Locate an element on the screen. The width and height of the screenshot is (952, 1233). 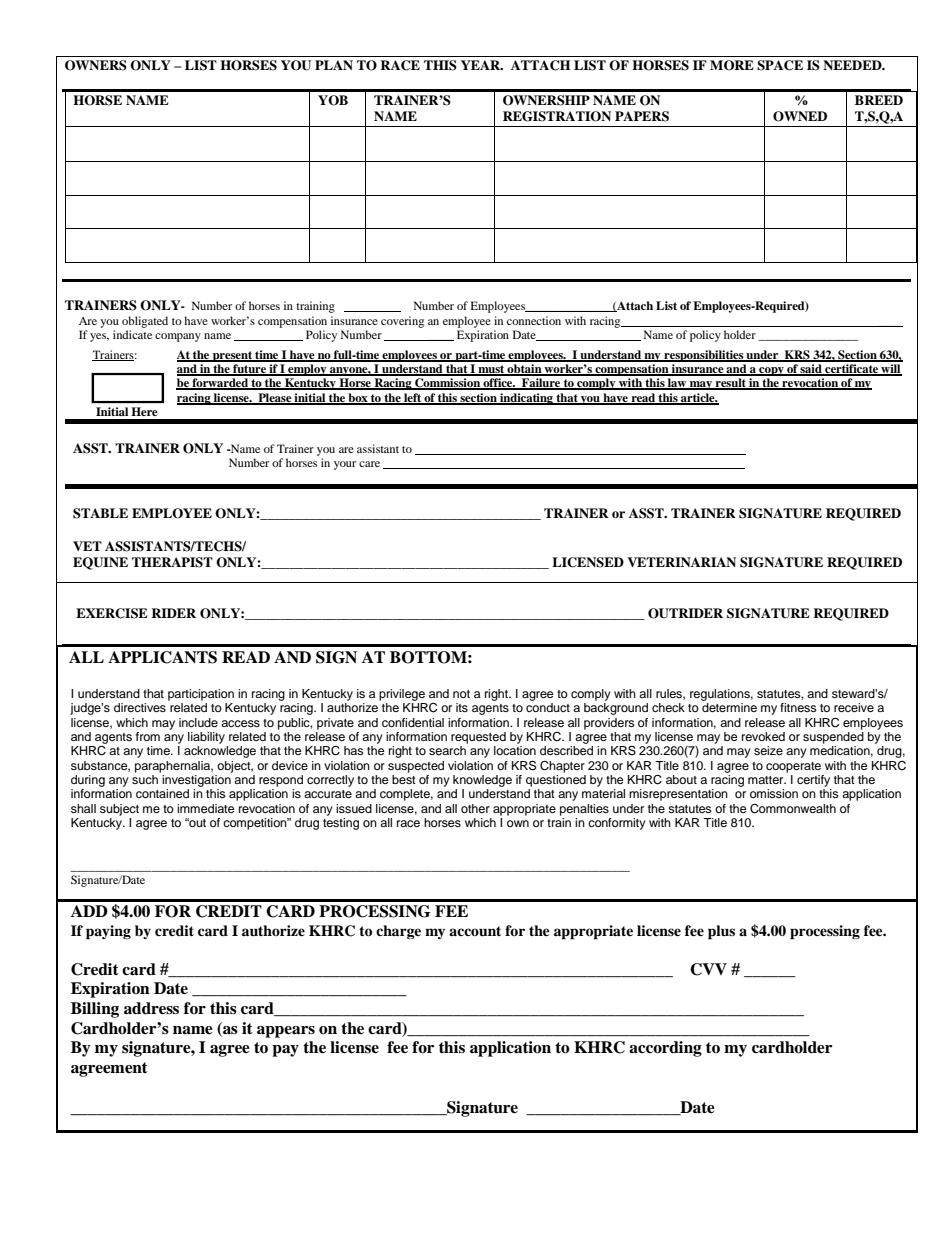
OWNED is located at coordinates (800, 116).
